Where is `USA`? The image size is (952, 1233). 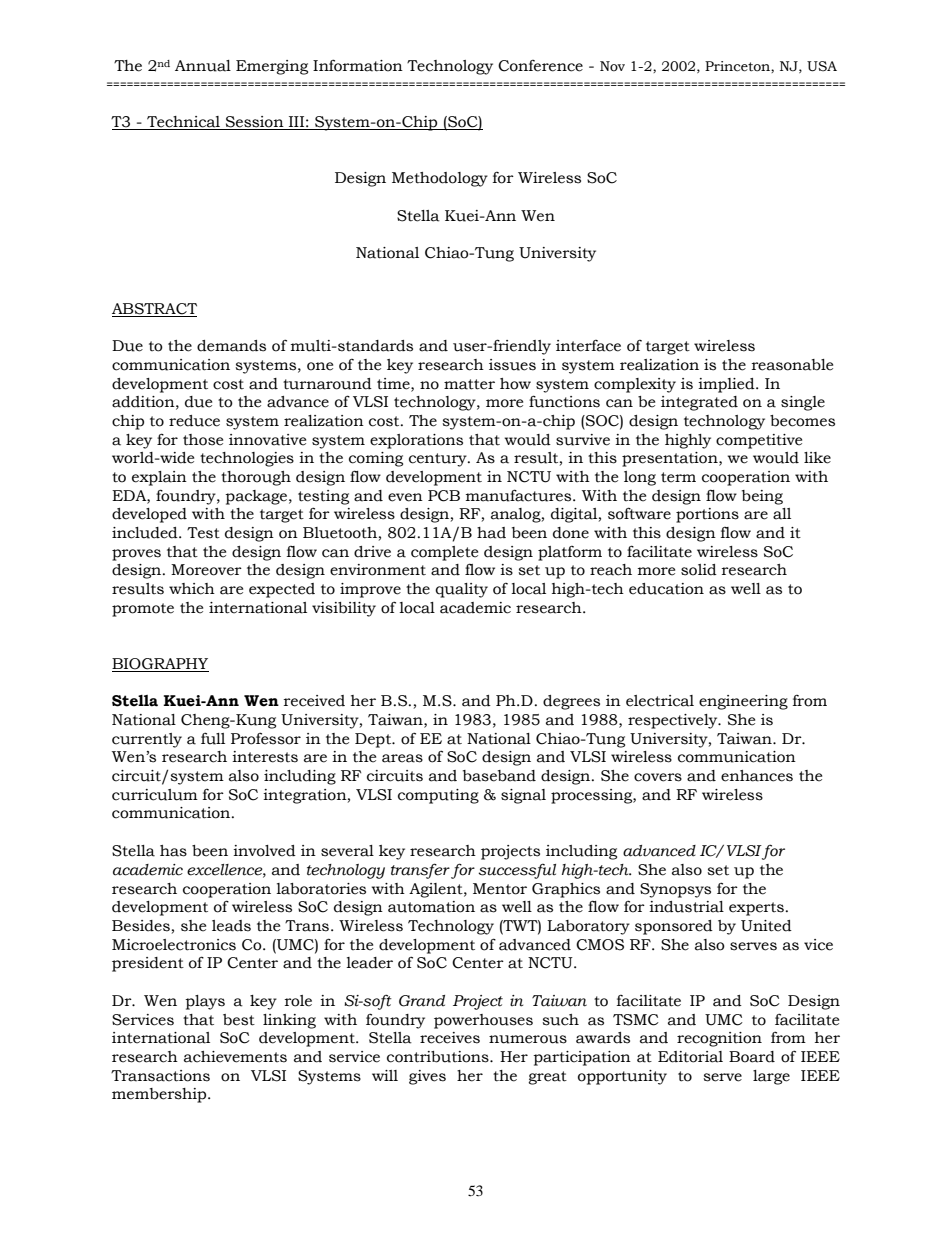
USA is located at coordinates (822, 66).
